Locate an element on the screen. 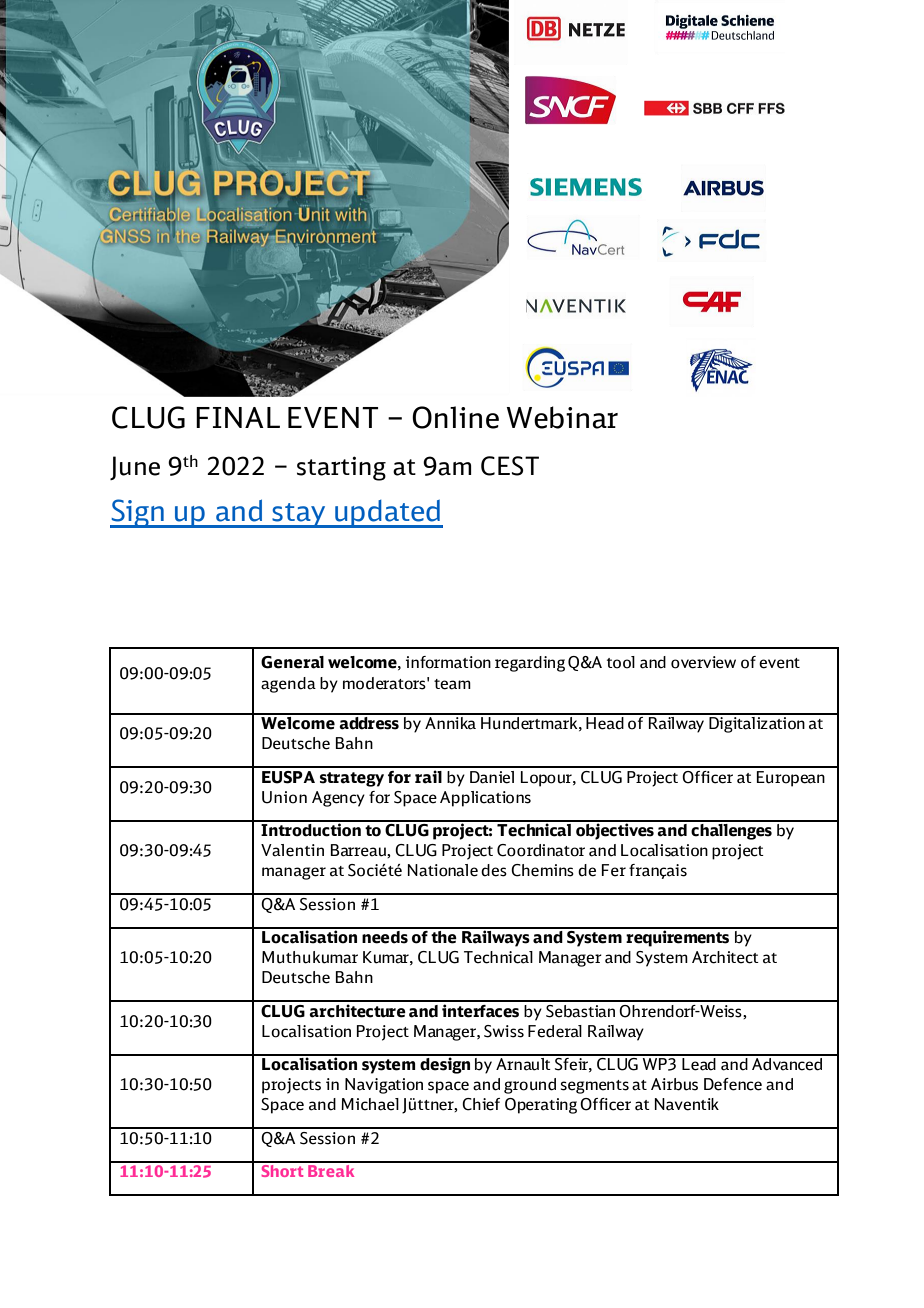  General is located at coordinates (292, 662).
